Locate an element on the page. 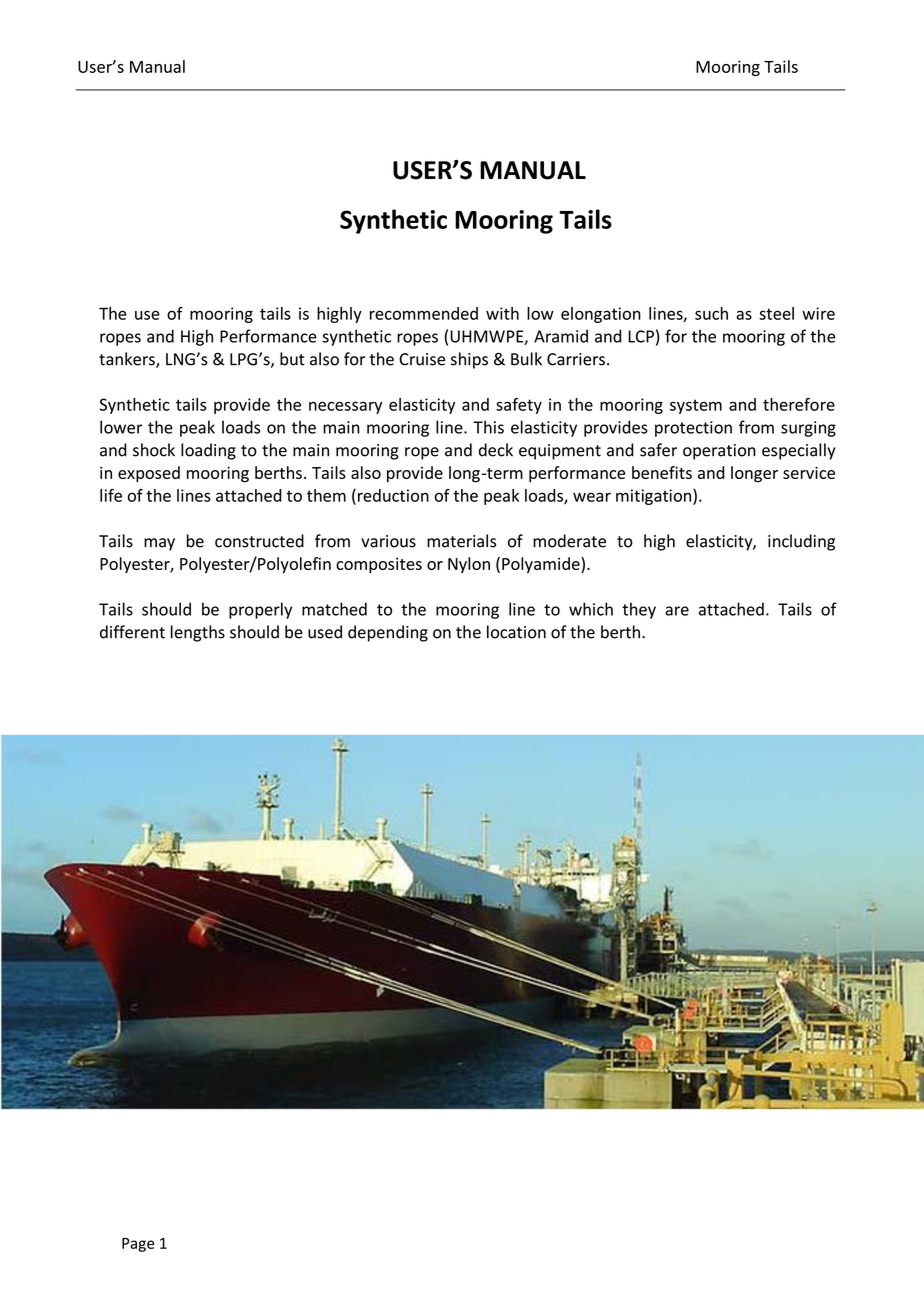  they is located at coordinates (639, 610).
